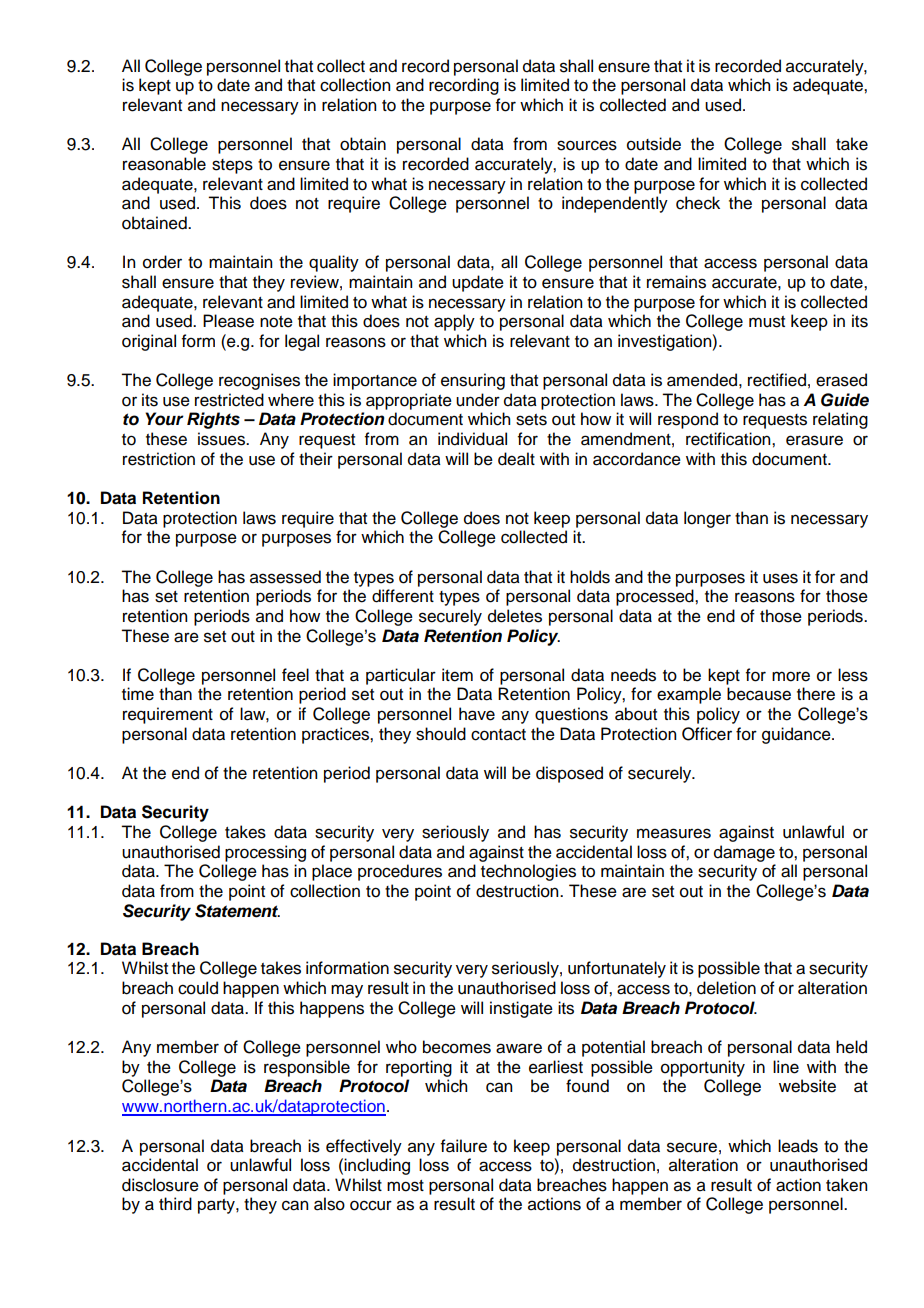 The height and width of the document is (1308, 924). I want to click on steps, so click(232, 166).
